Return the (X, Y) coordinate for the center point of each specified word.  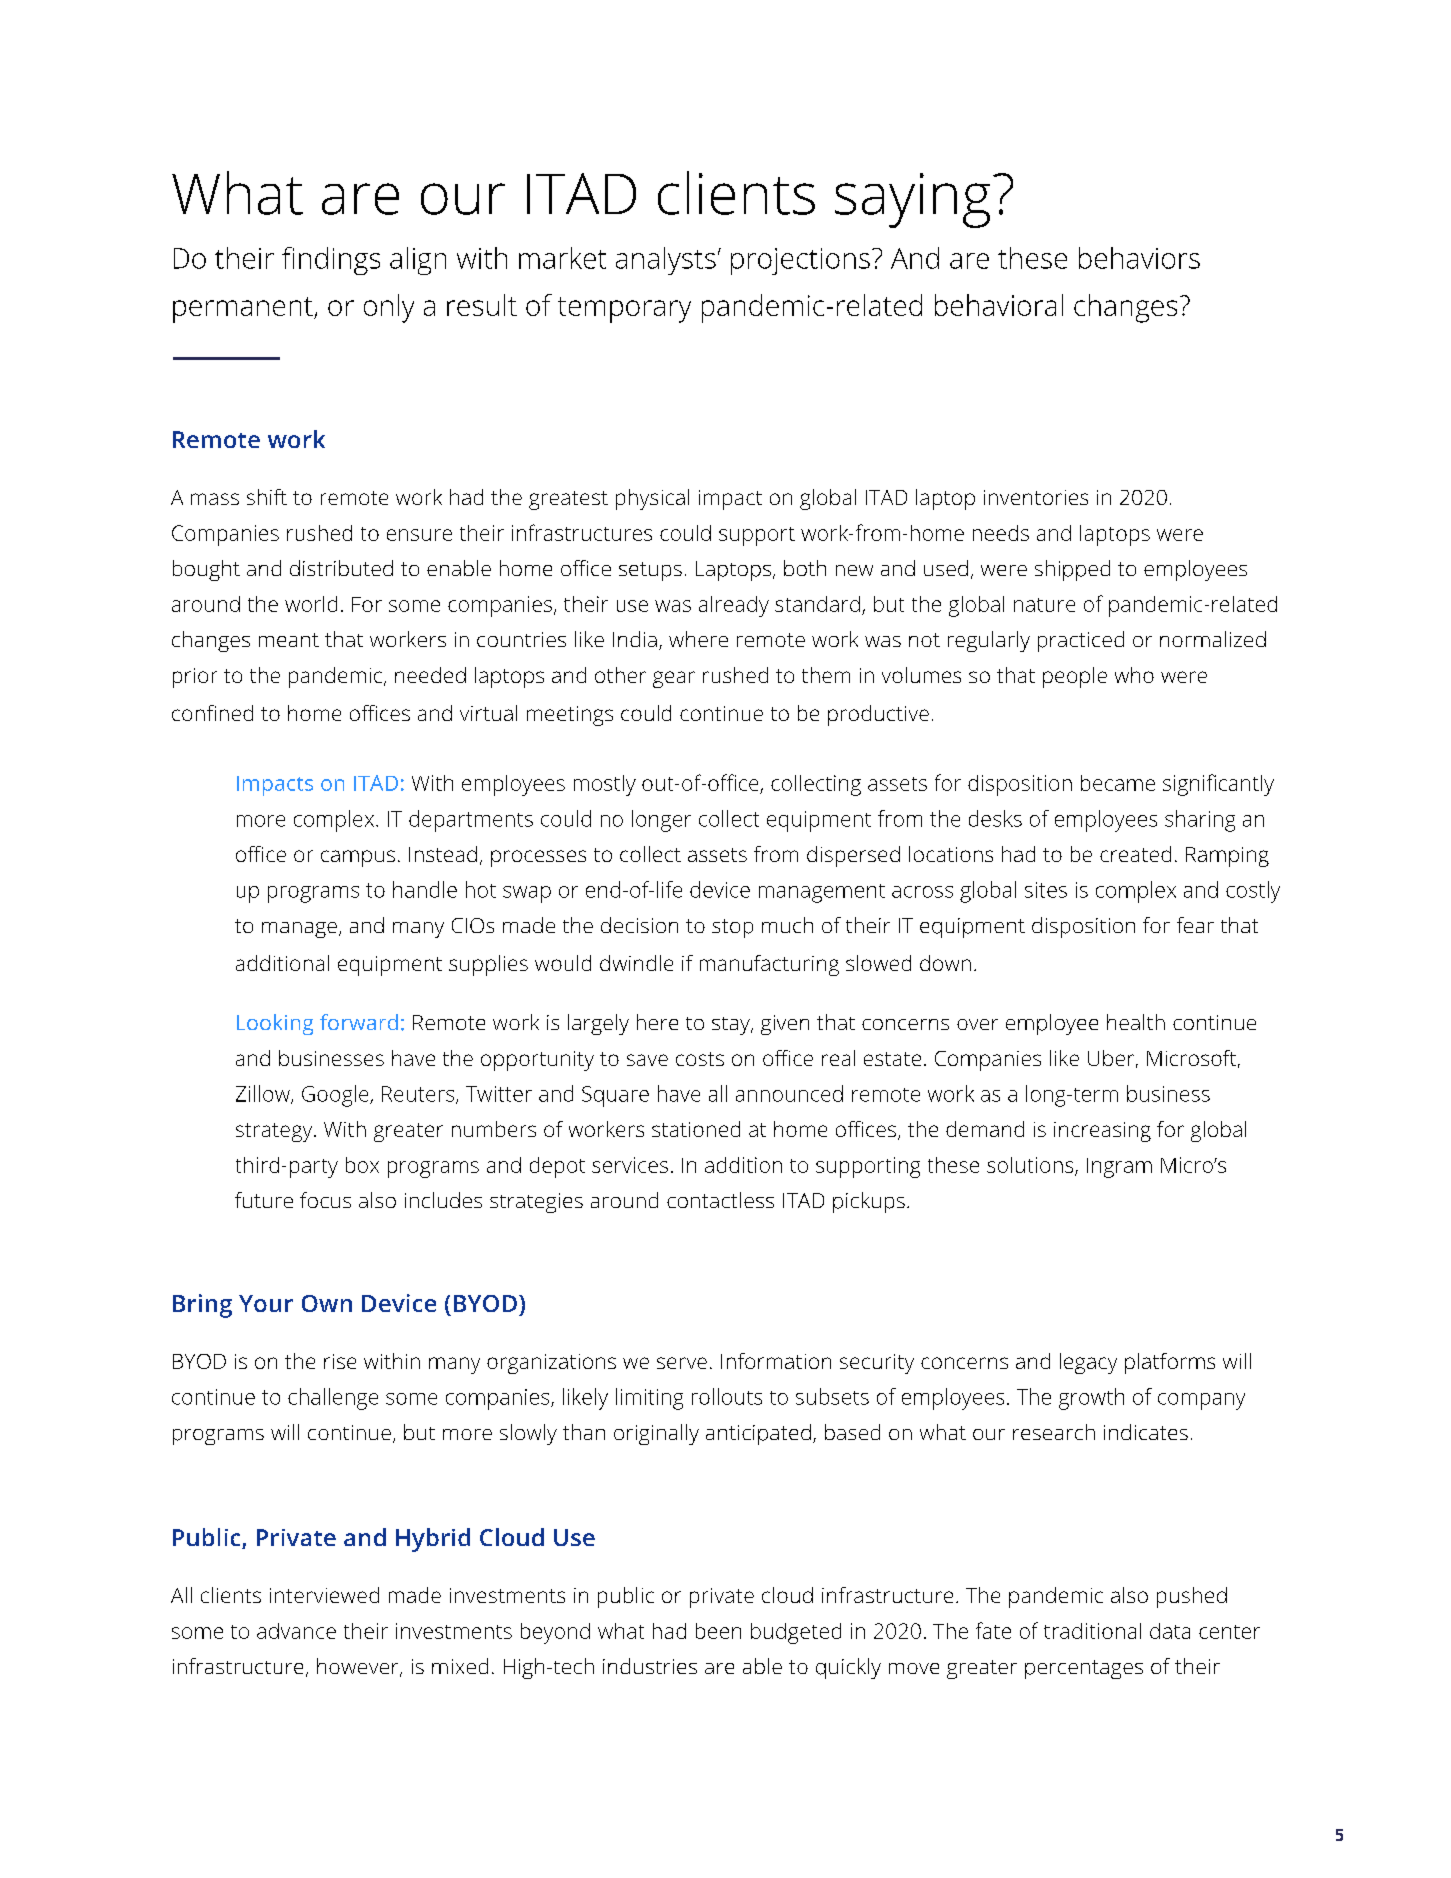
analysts (666, 261)
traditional (1092, 1631)
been (718, 1631)
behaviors (1139, 258)
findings (331, 261)
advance (296, 1631)
